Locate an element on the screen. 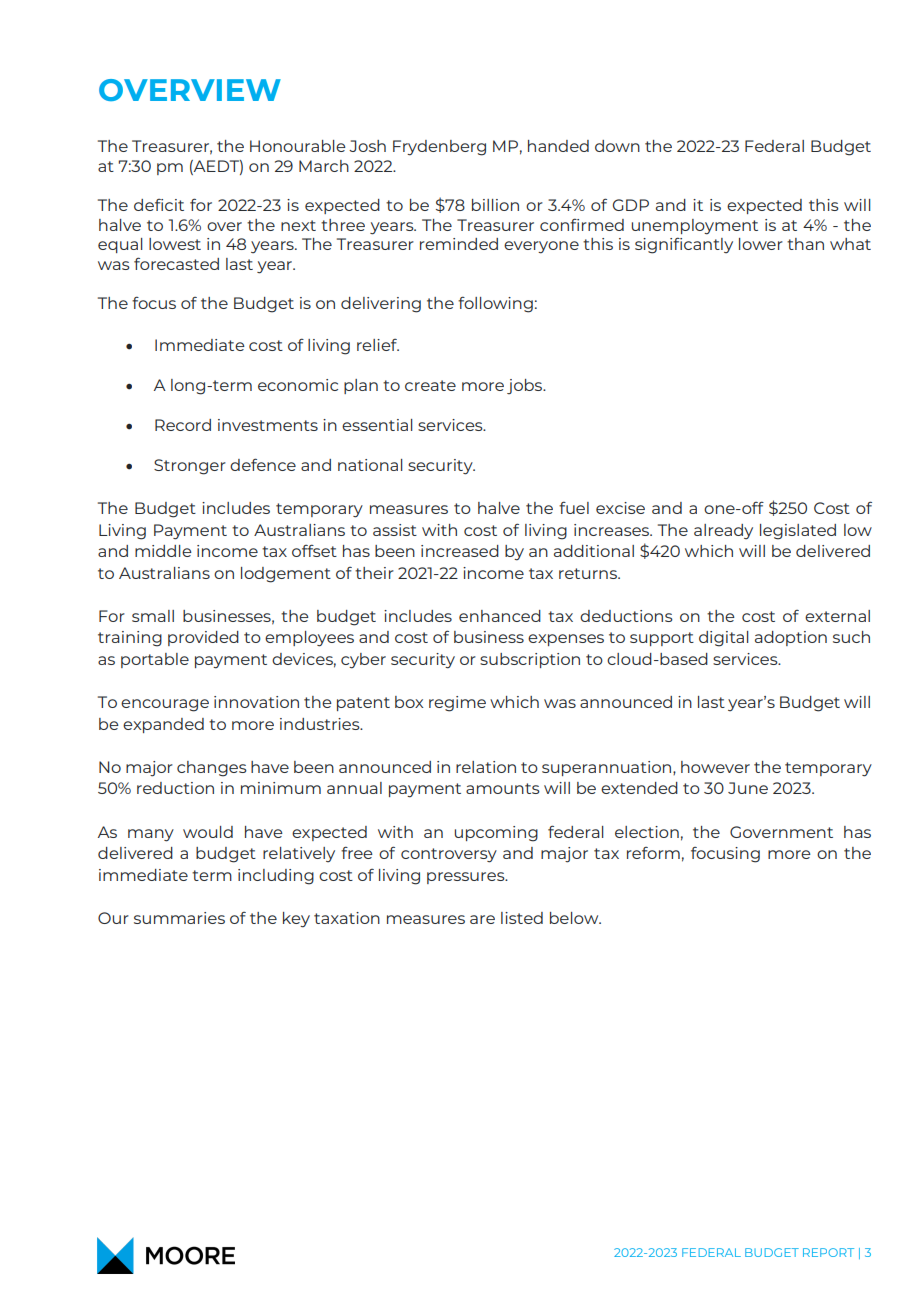 This screenshot has width=924, height=1309. encourage is located at coordinates (165, 705).
